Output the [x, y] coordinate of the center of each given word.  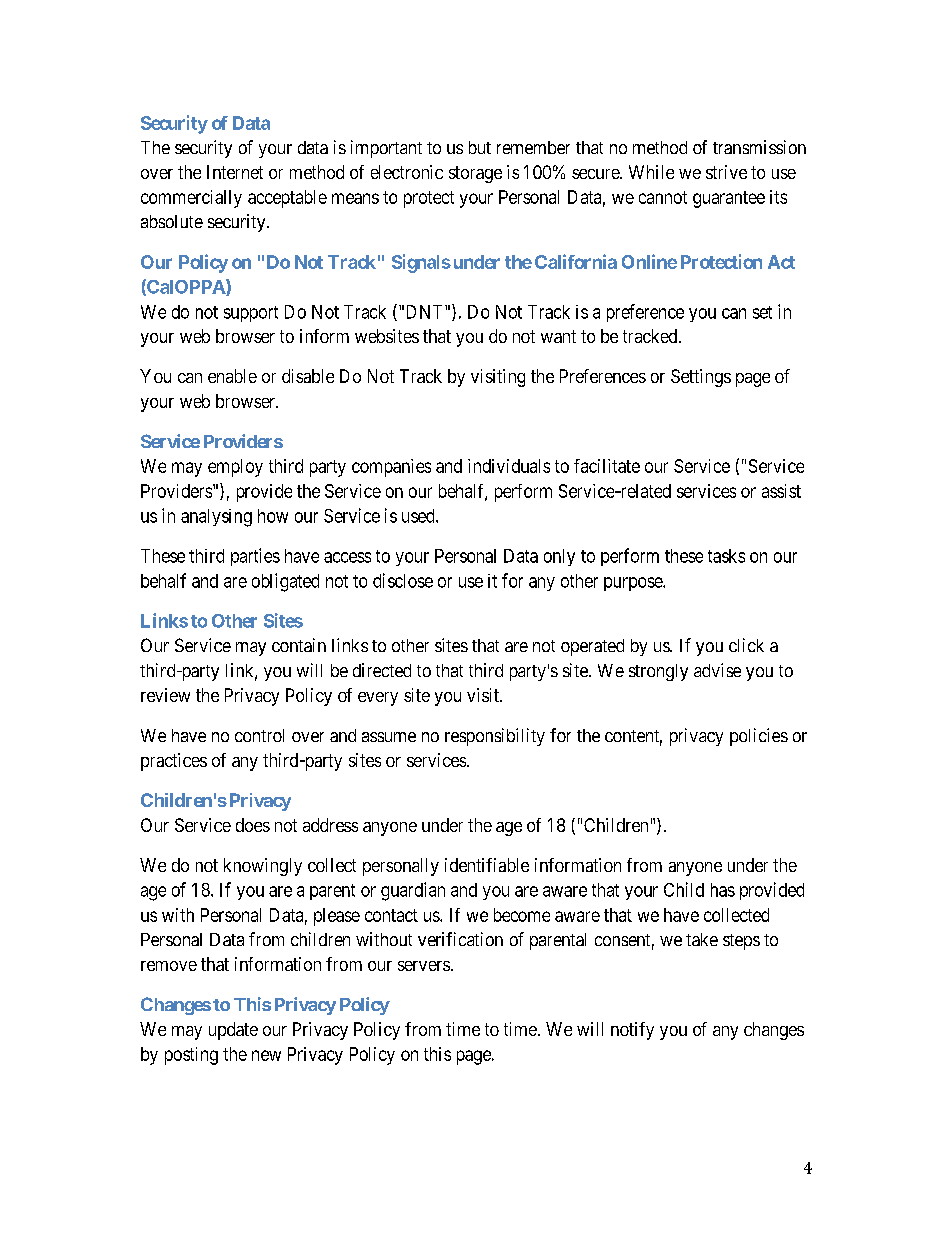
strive [726, 172]
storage [475, 174]
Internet [235, 172]
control [259, 735]
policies [759, 737]
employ [235, 468]
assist [781, 491]
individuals [509, 466]
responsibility [495, 737]
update [233, 1031]
